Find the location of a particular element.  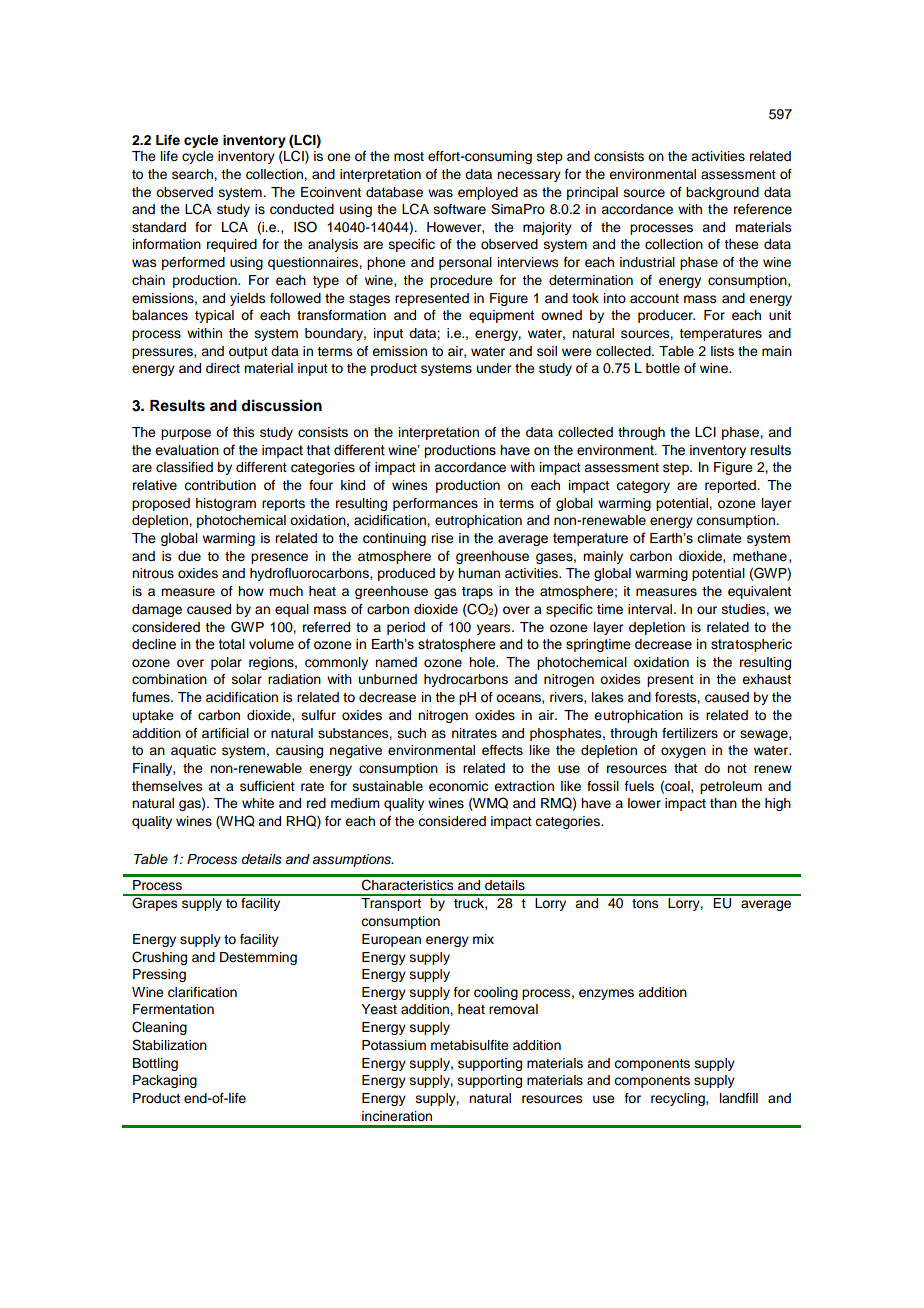

reported is located at coordinates (731, 486).
